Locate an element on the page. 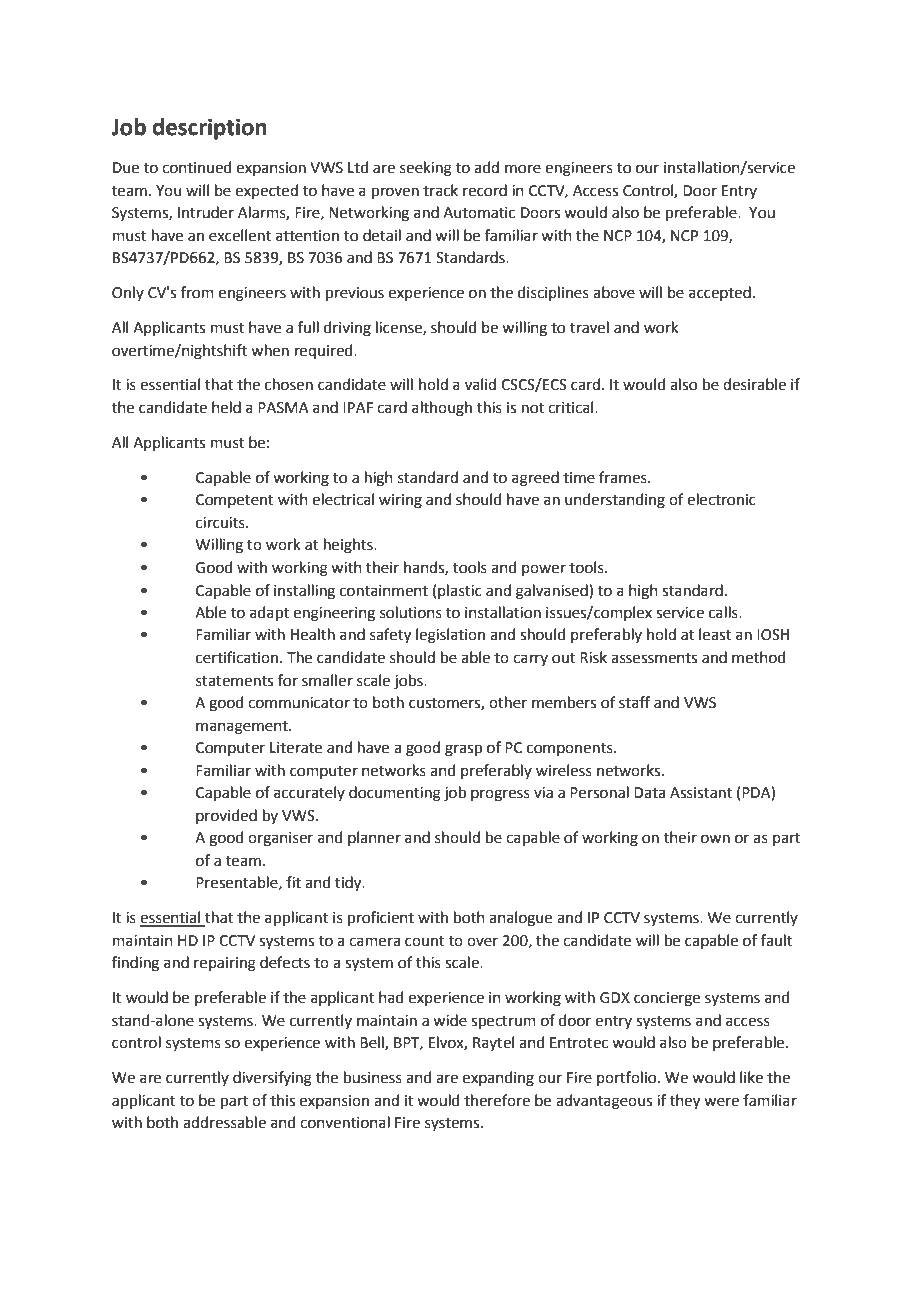 The image size is (924, 1308). therefore is located at coordinates (497, 1100).
